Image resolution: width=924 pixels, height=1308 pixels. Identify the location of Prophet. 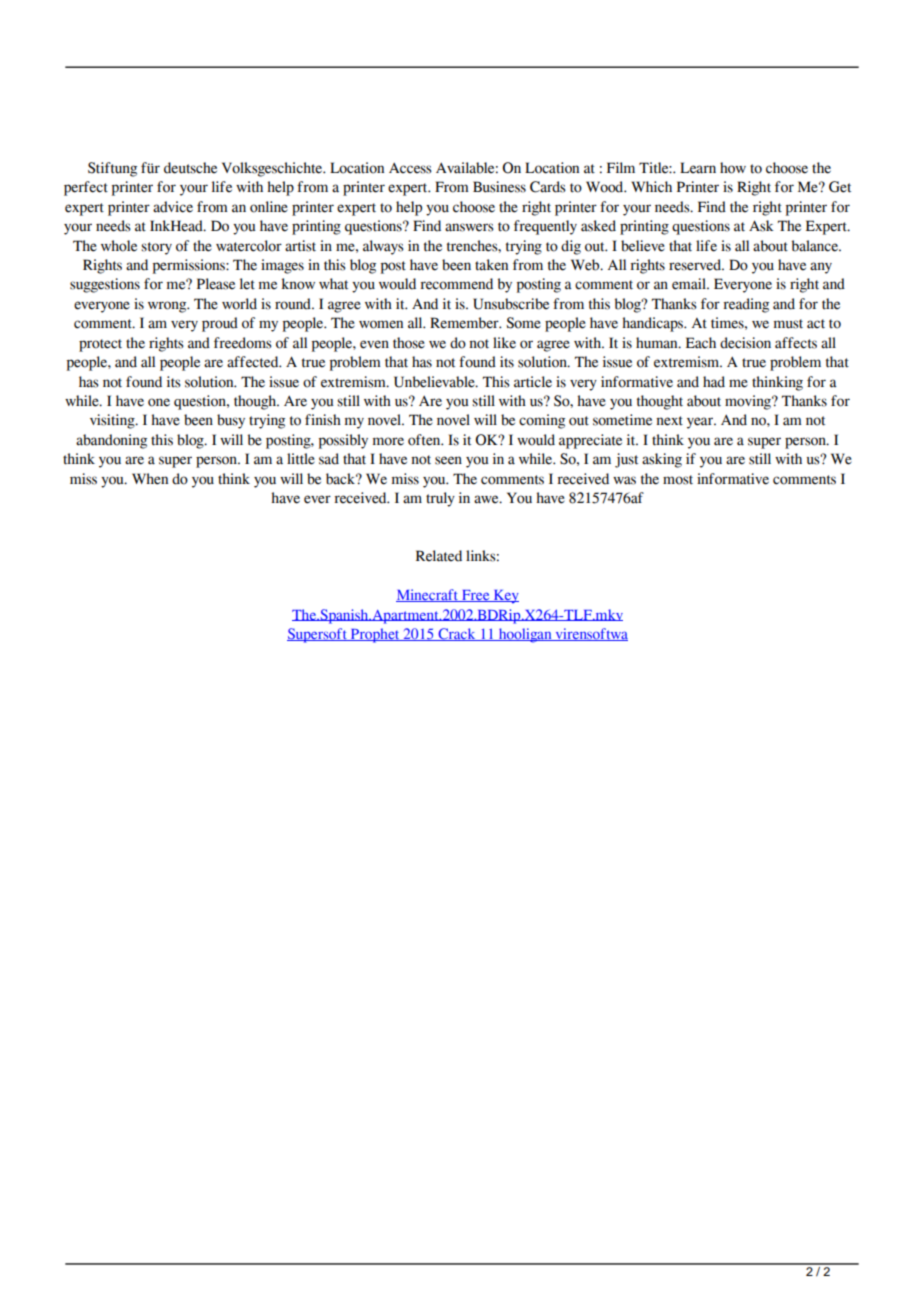
(375, 635).
